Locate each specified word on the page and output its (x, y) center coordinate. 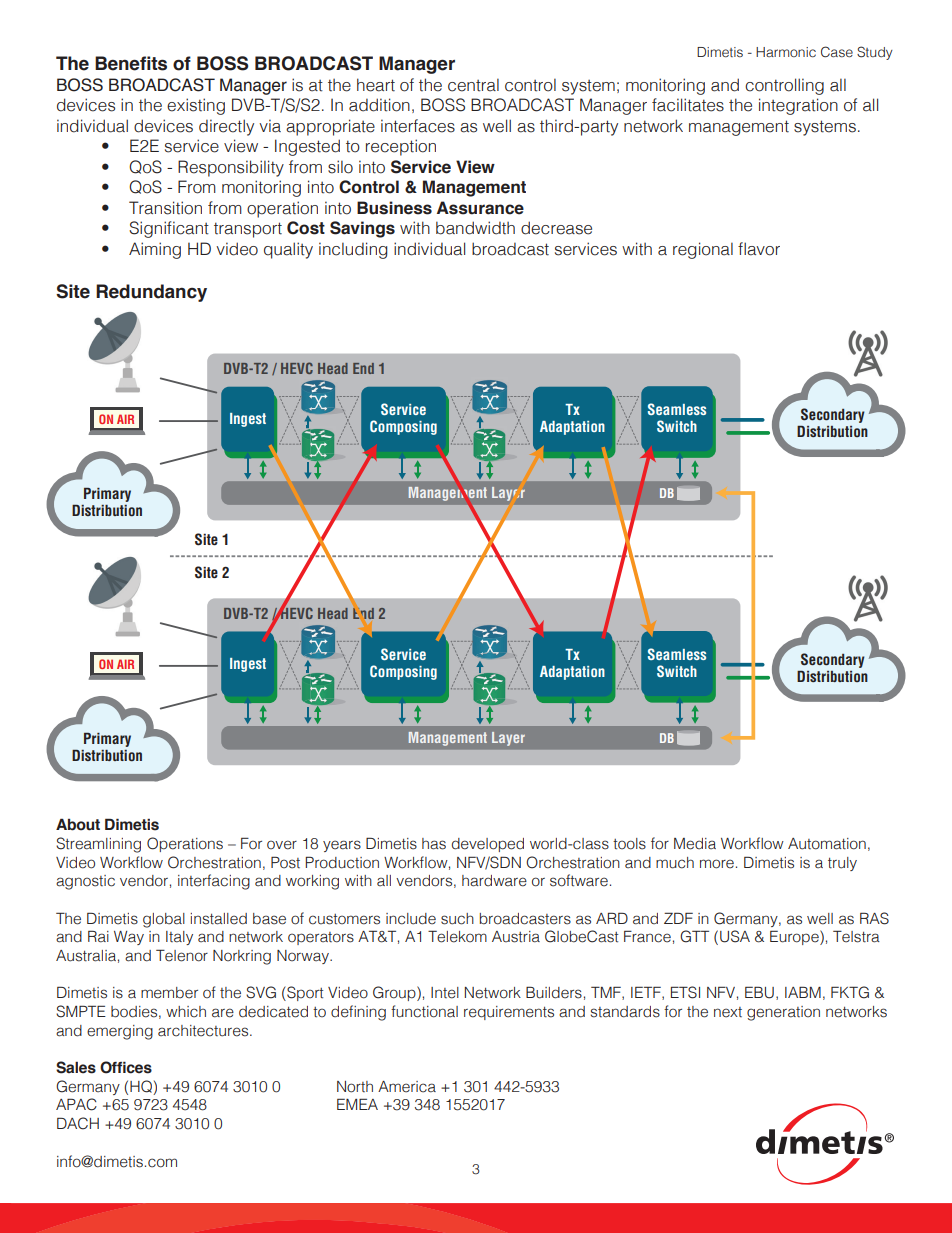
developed (488, 845)
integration (798, 106)
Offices (126, 1067)
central (473, 85)
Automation (827, 844)
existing (196, 106)
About (78, 824)
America (407, 1087)
